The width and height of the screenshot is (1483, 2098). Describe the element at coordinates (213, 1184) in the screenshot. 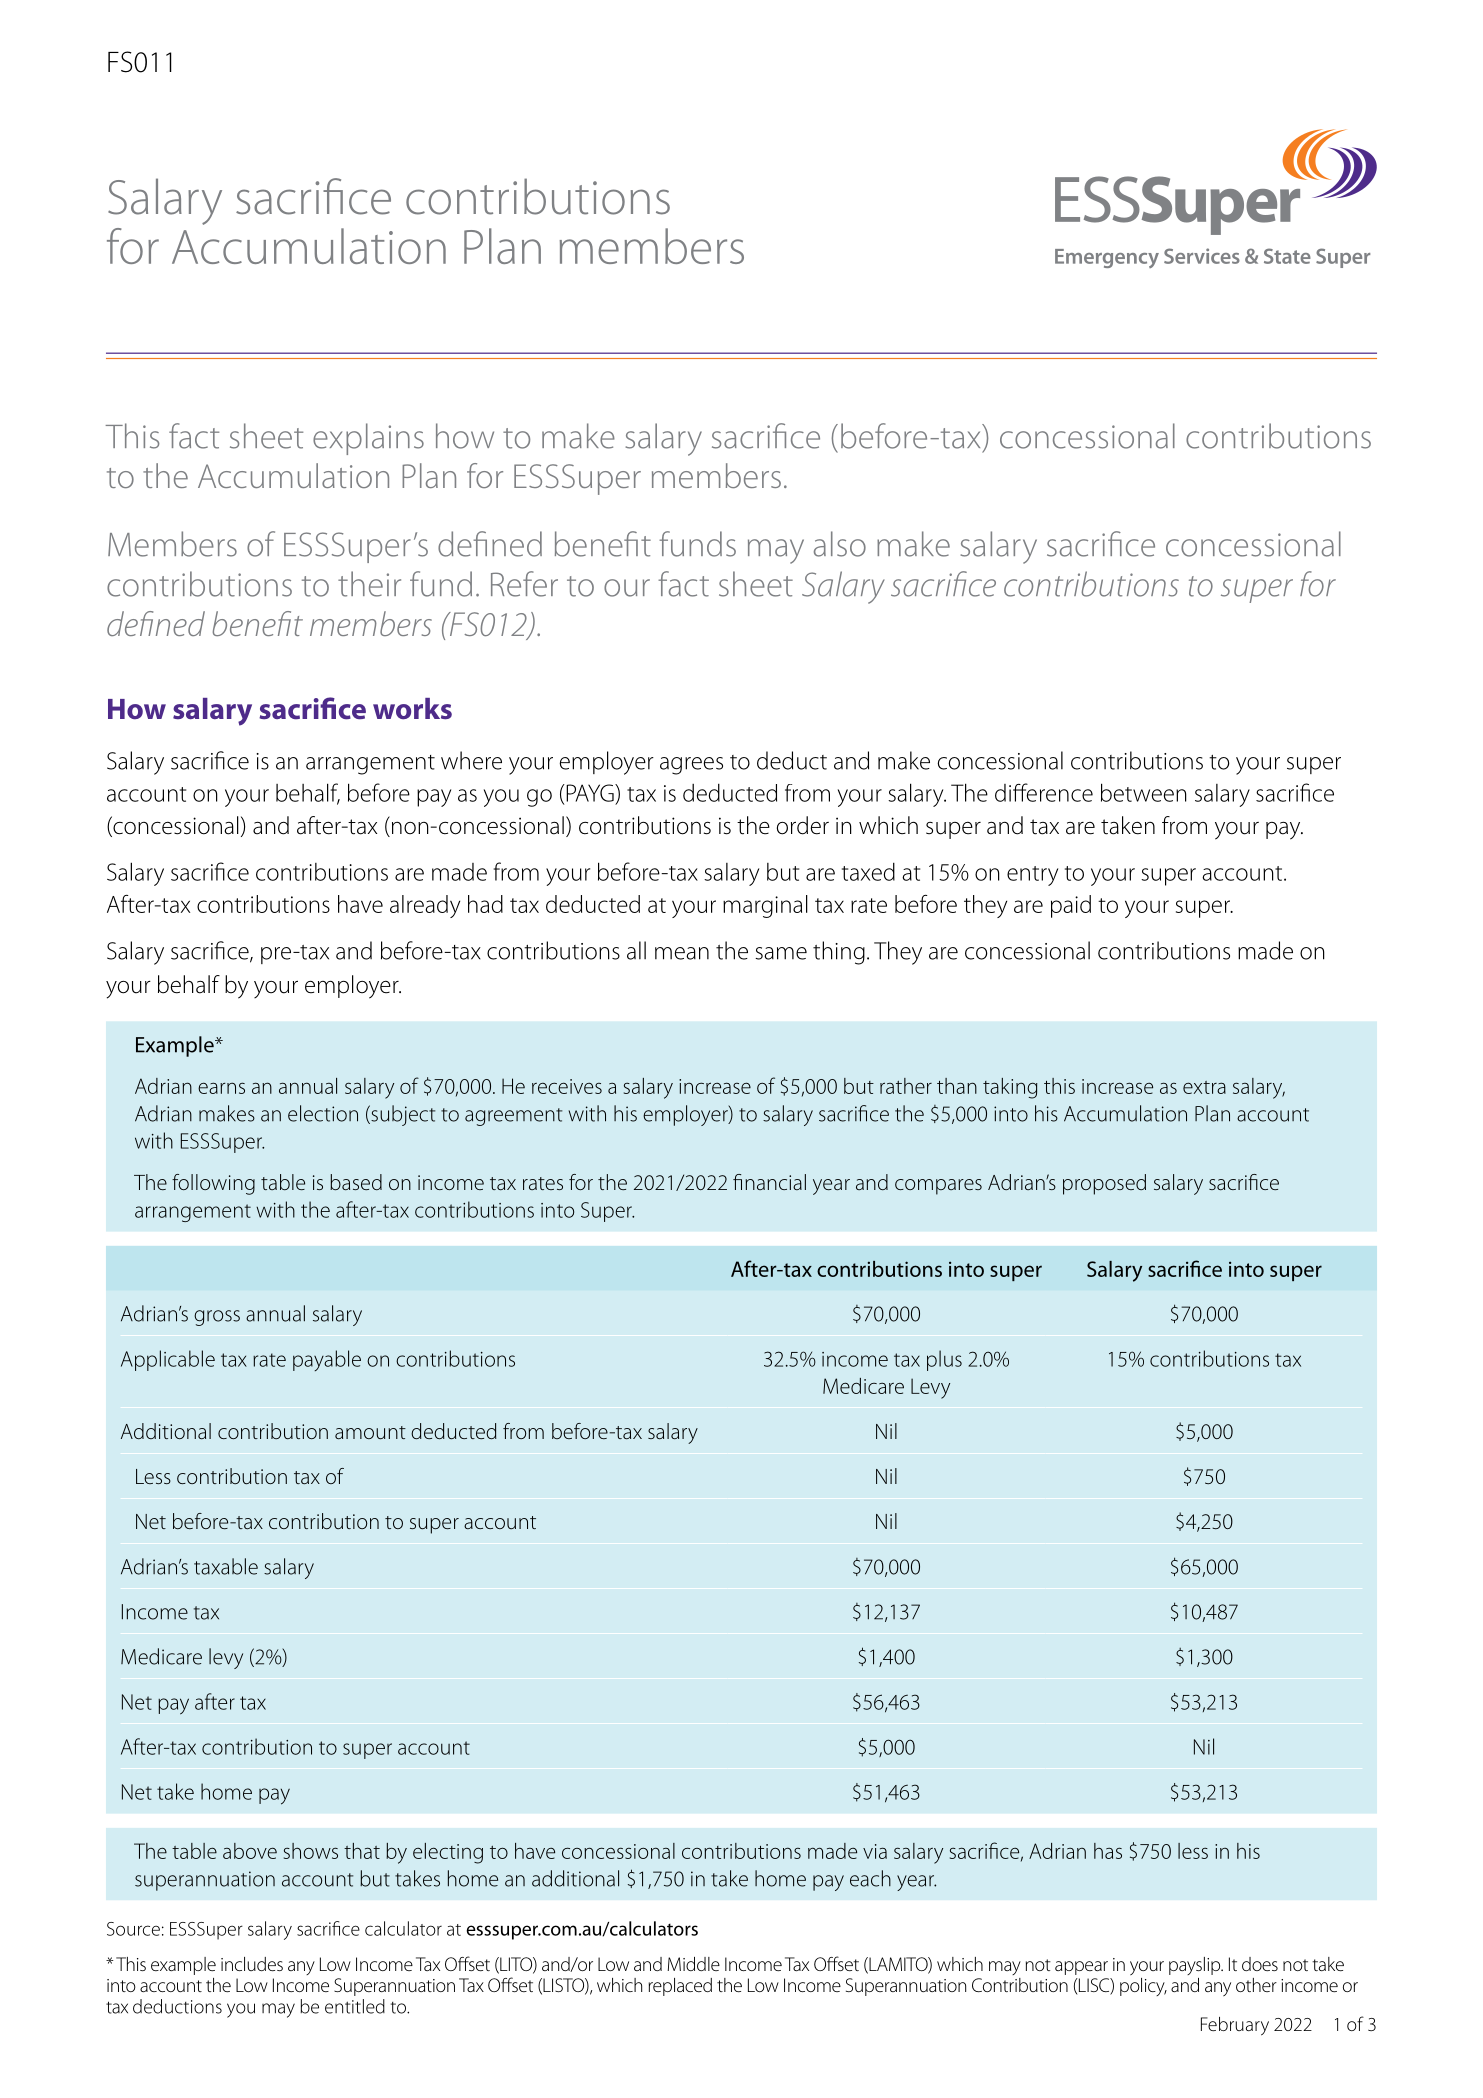

I see `following` at that location.
